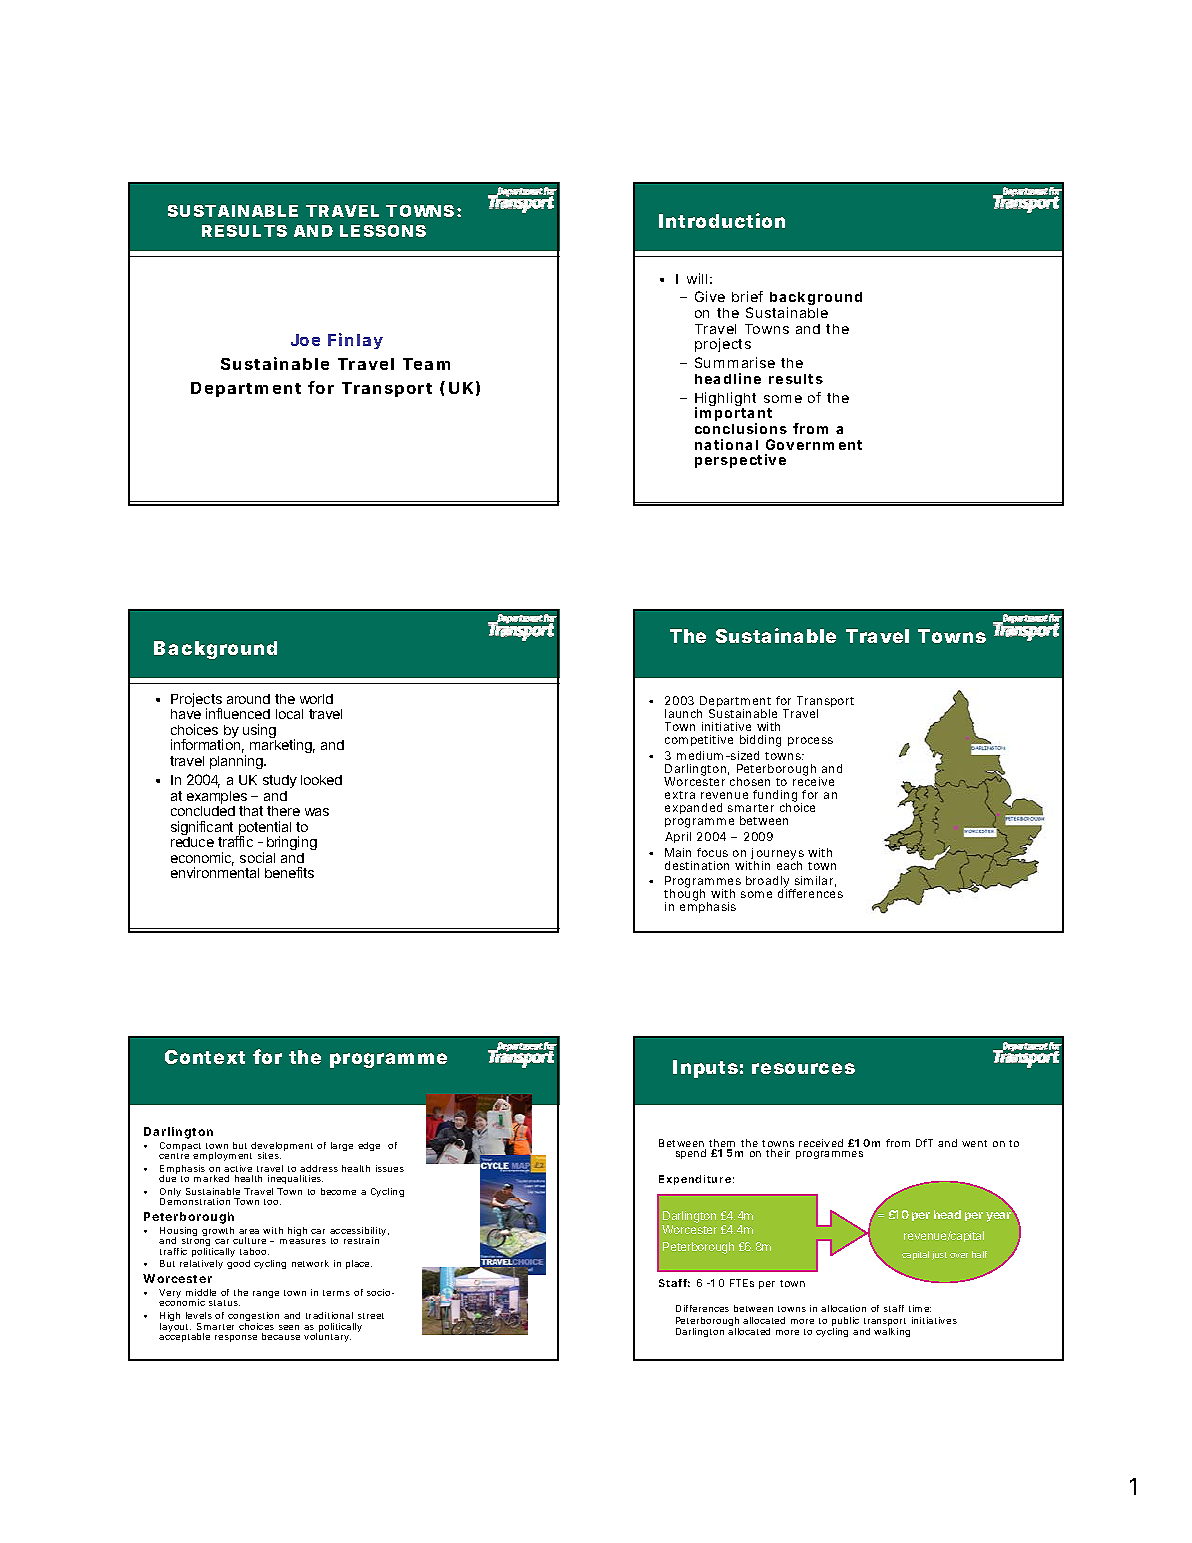 The height and width of the page is (1543, 1192). What do you see at coordinates (686, 896) in the page?
I see `though` at bounding box center [686, 896].
